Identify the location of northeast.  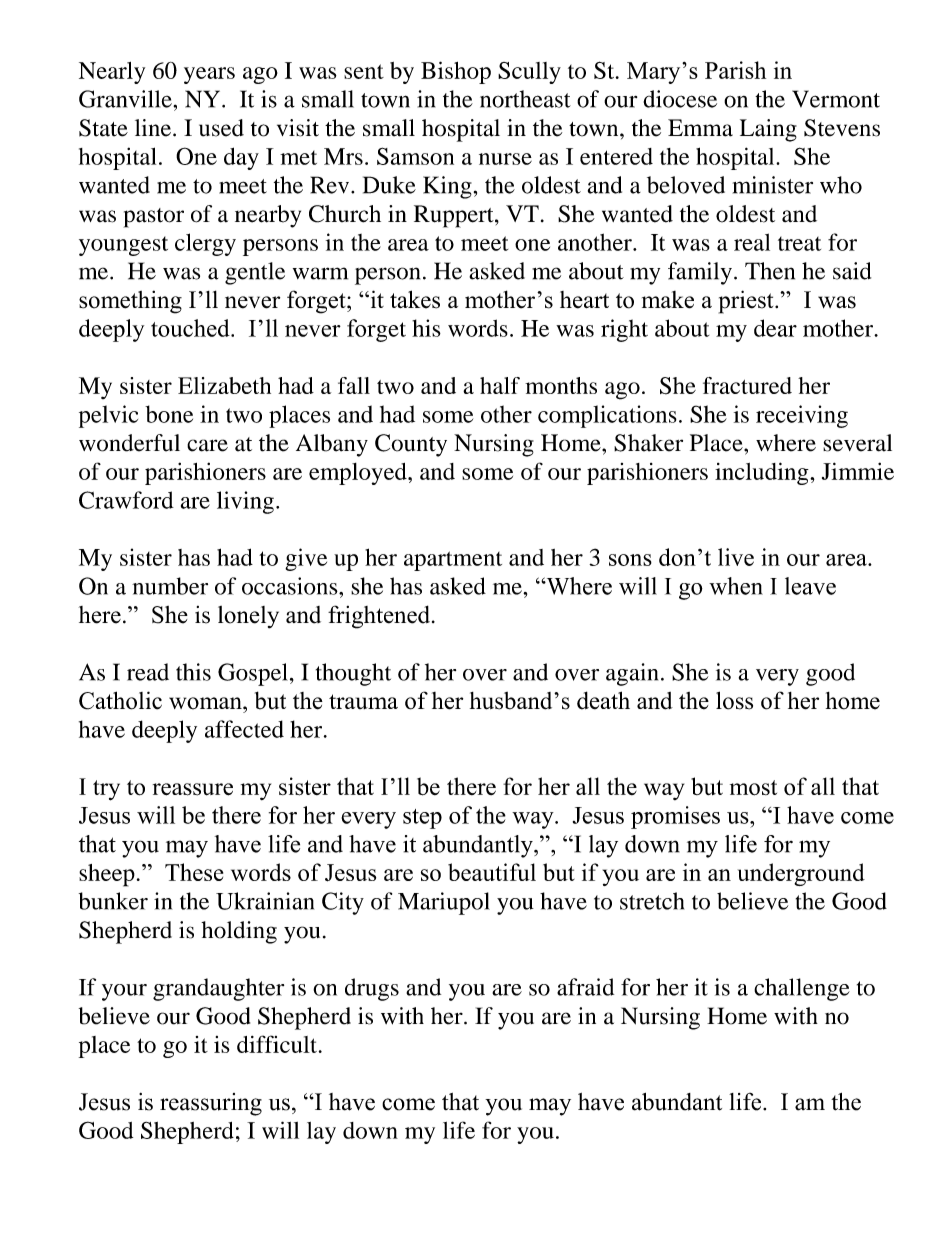
(525, 99).
